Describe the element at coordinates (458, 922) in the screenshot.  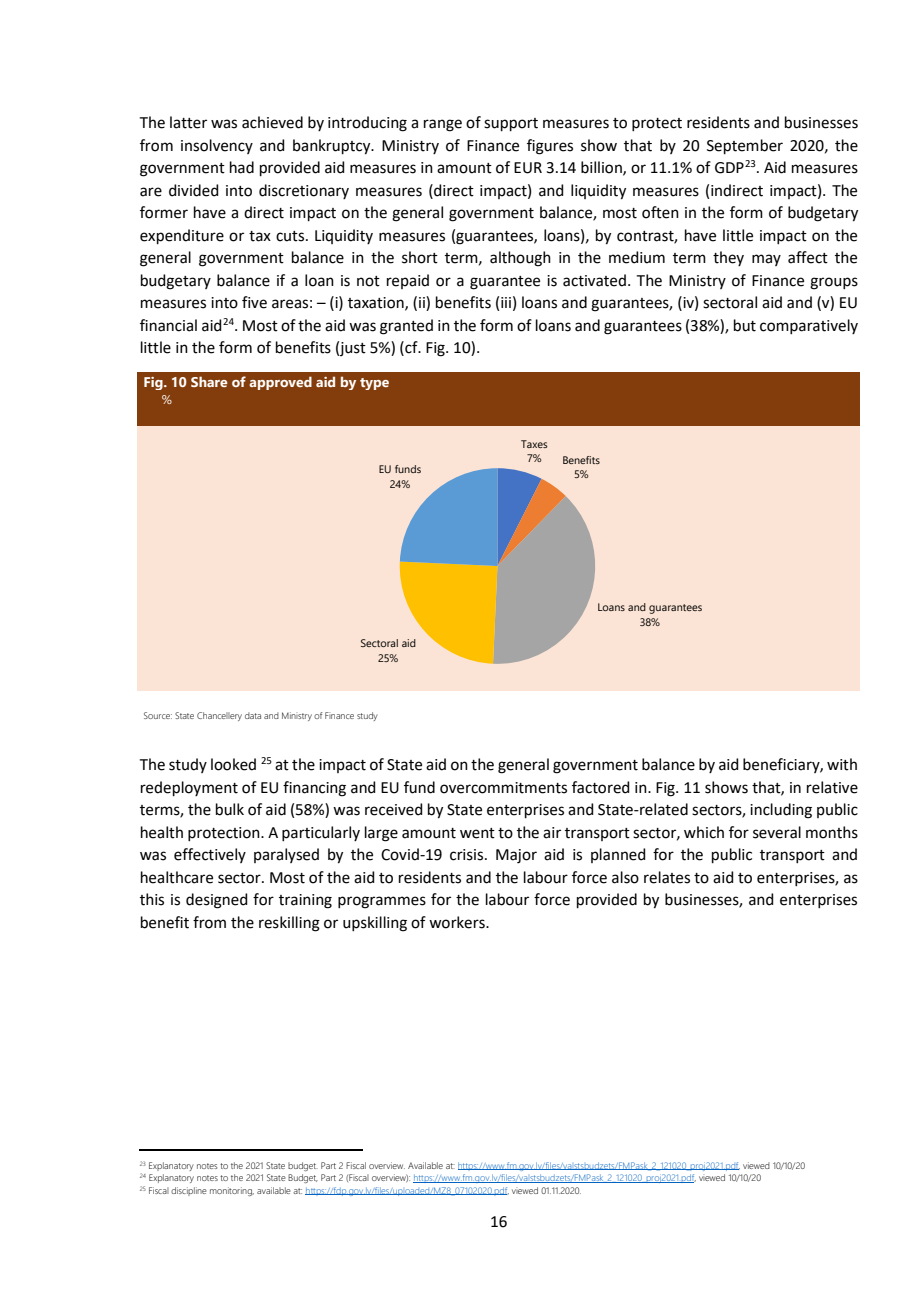
I see `workers` at that location.
